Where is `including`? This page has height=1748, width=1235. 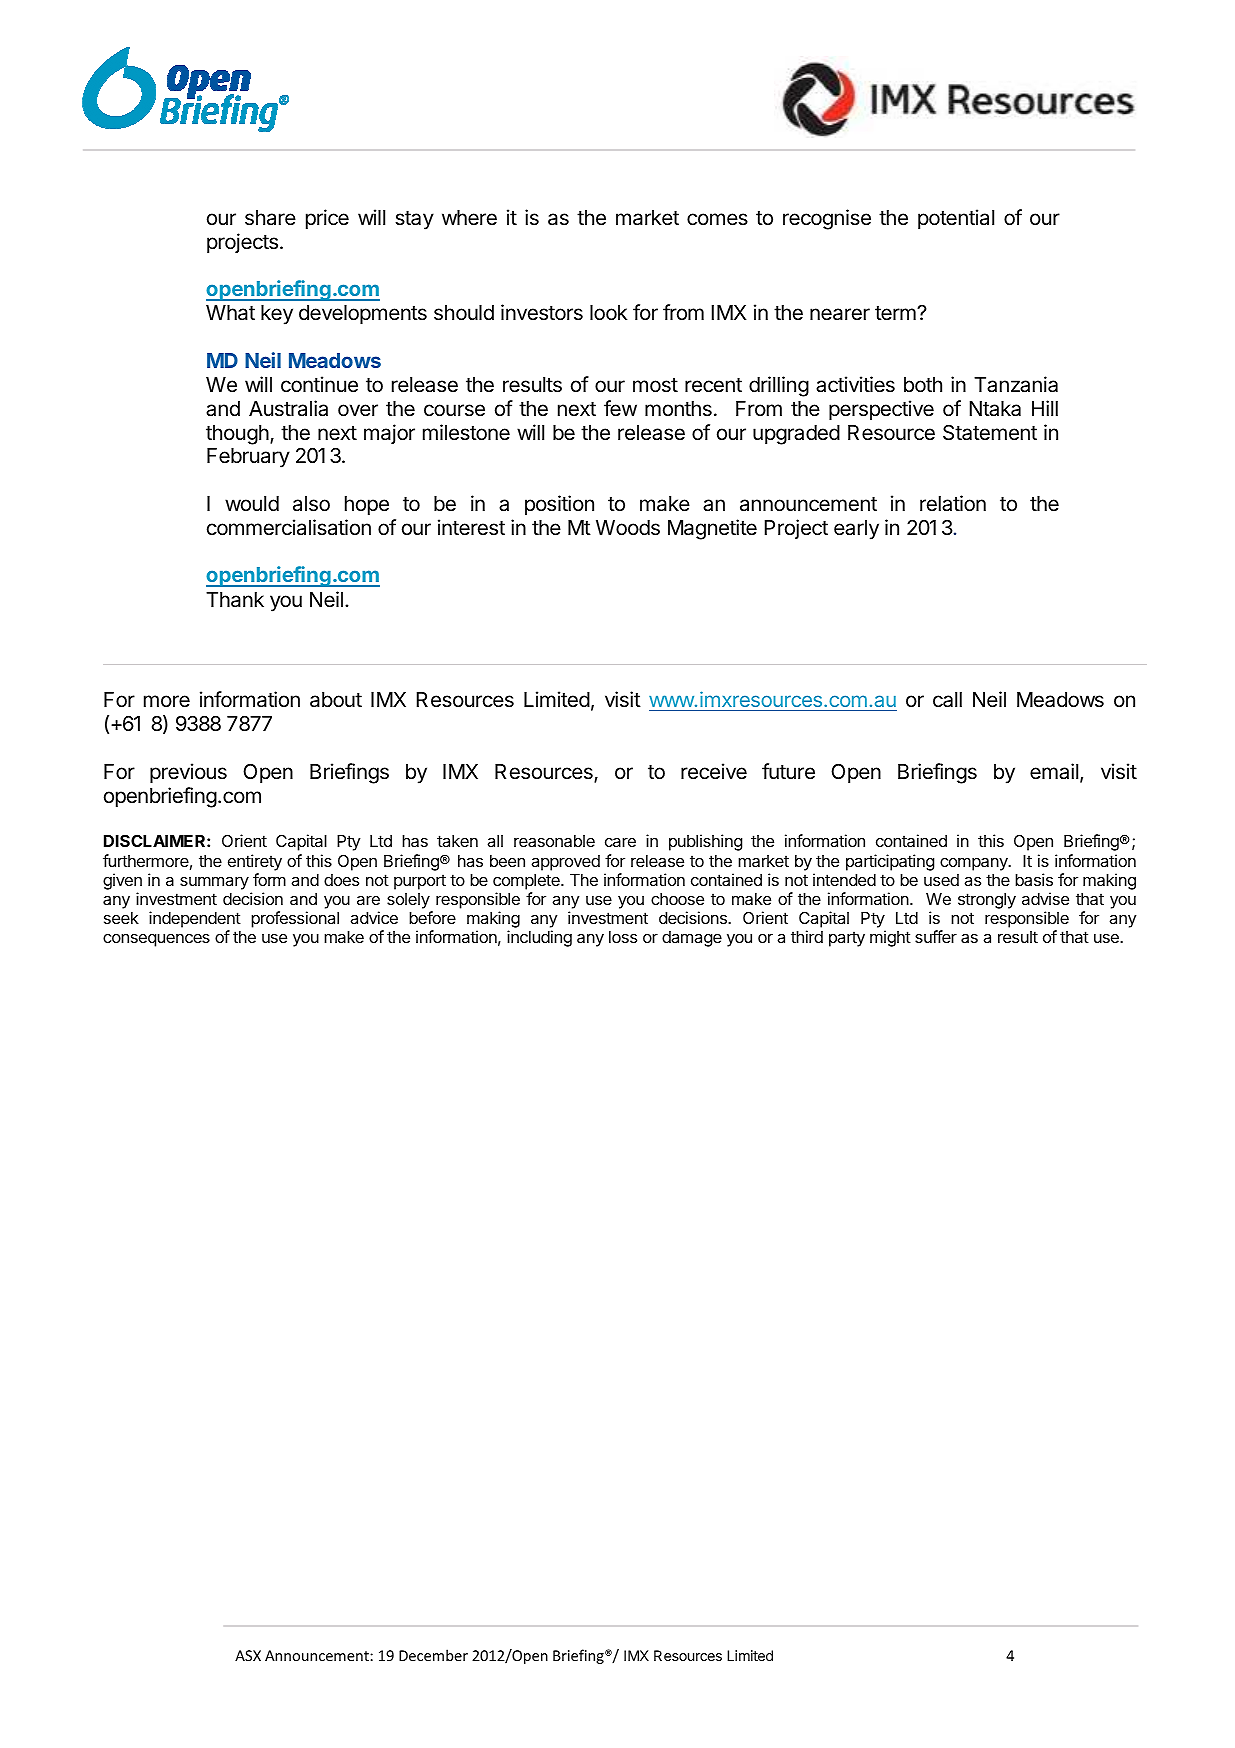 including is located at coordinates (539, 938).
